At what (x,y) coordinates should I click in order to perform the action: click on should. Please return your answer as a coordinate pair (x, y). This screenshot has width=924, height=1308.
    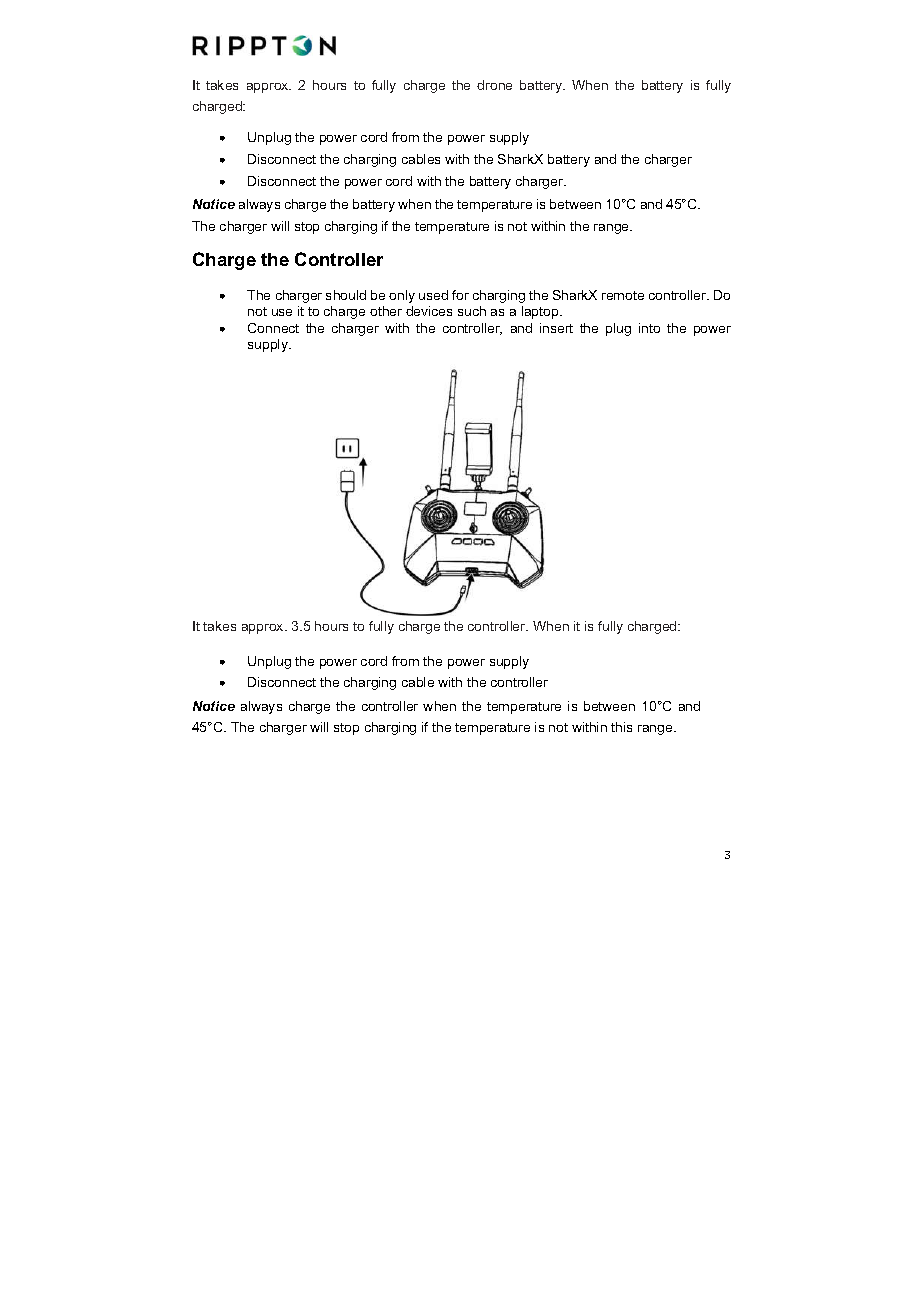
    Looking at the image, I should click on (346, 295).
